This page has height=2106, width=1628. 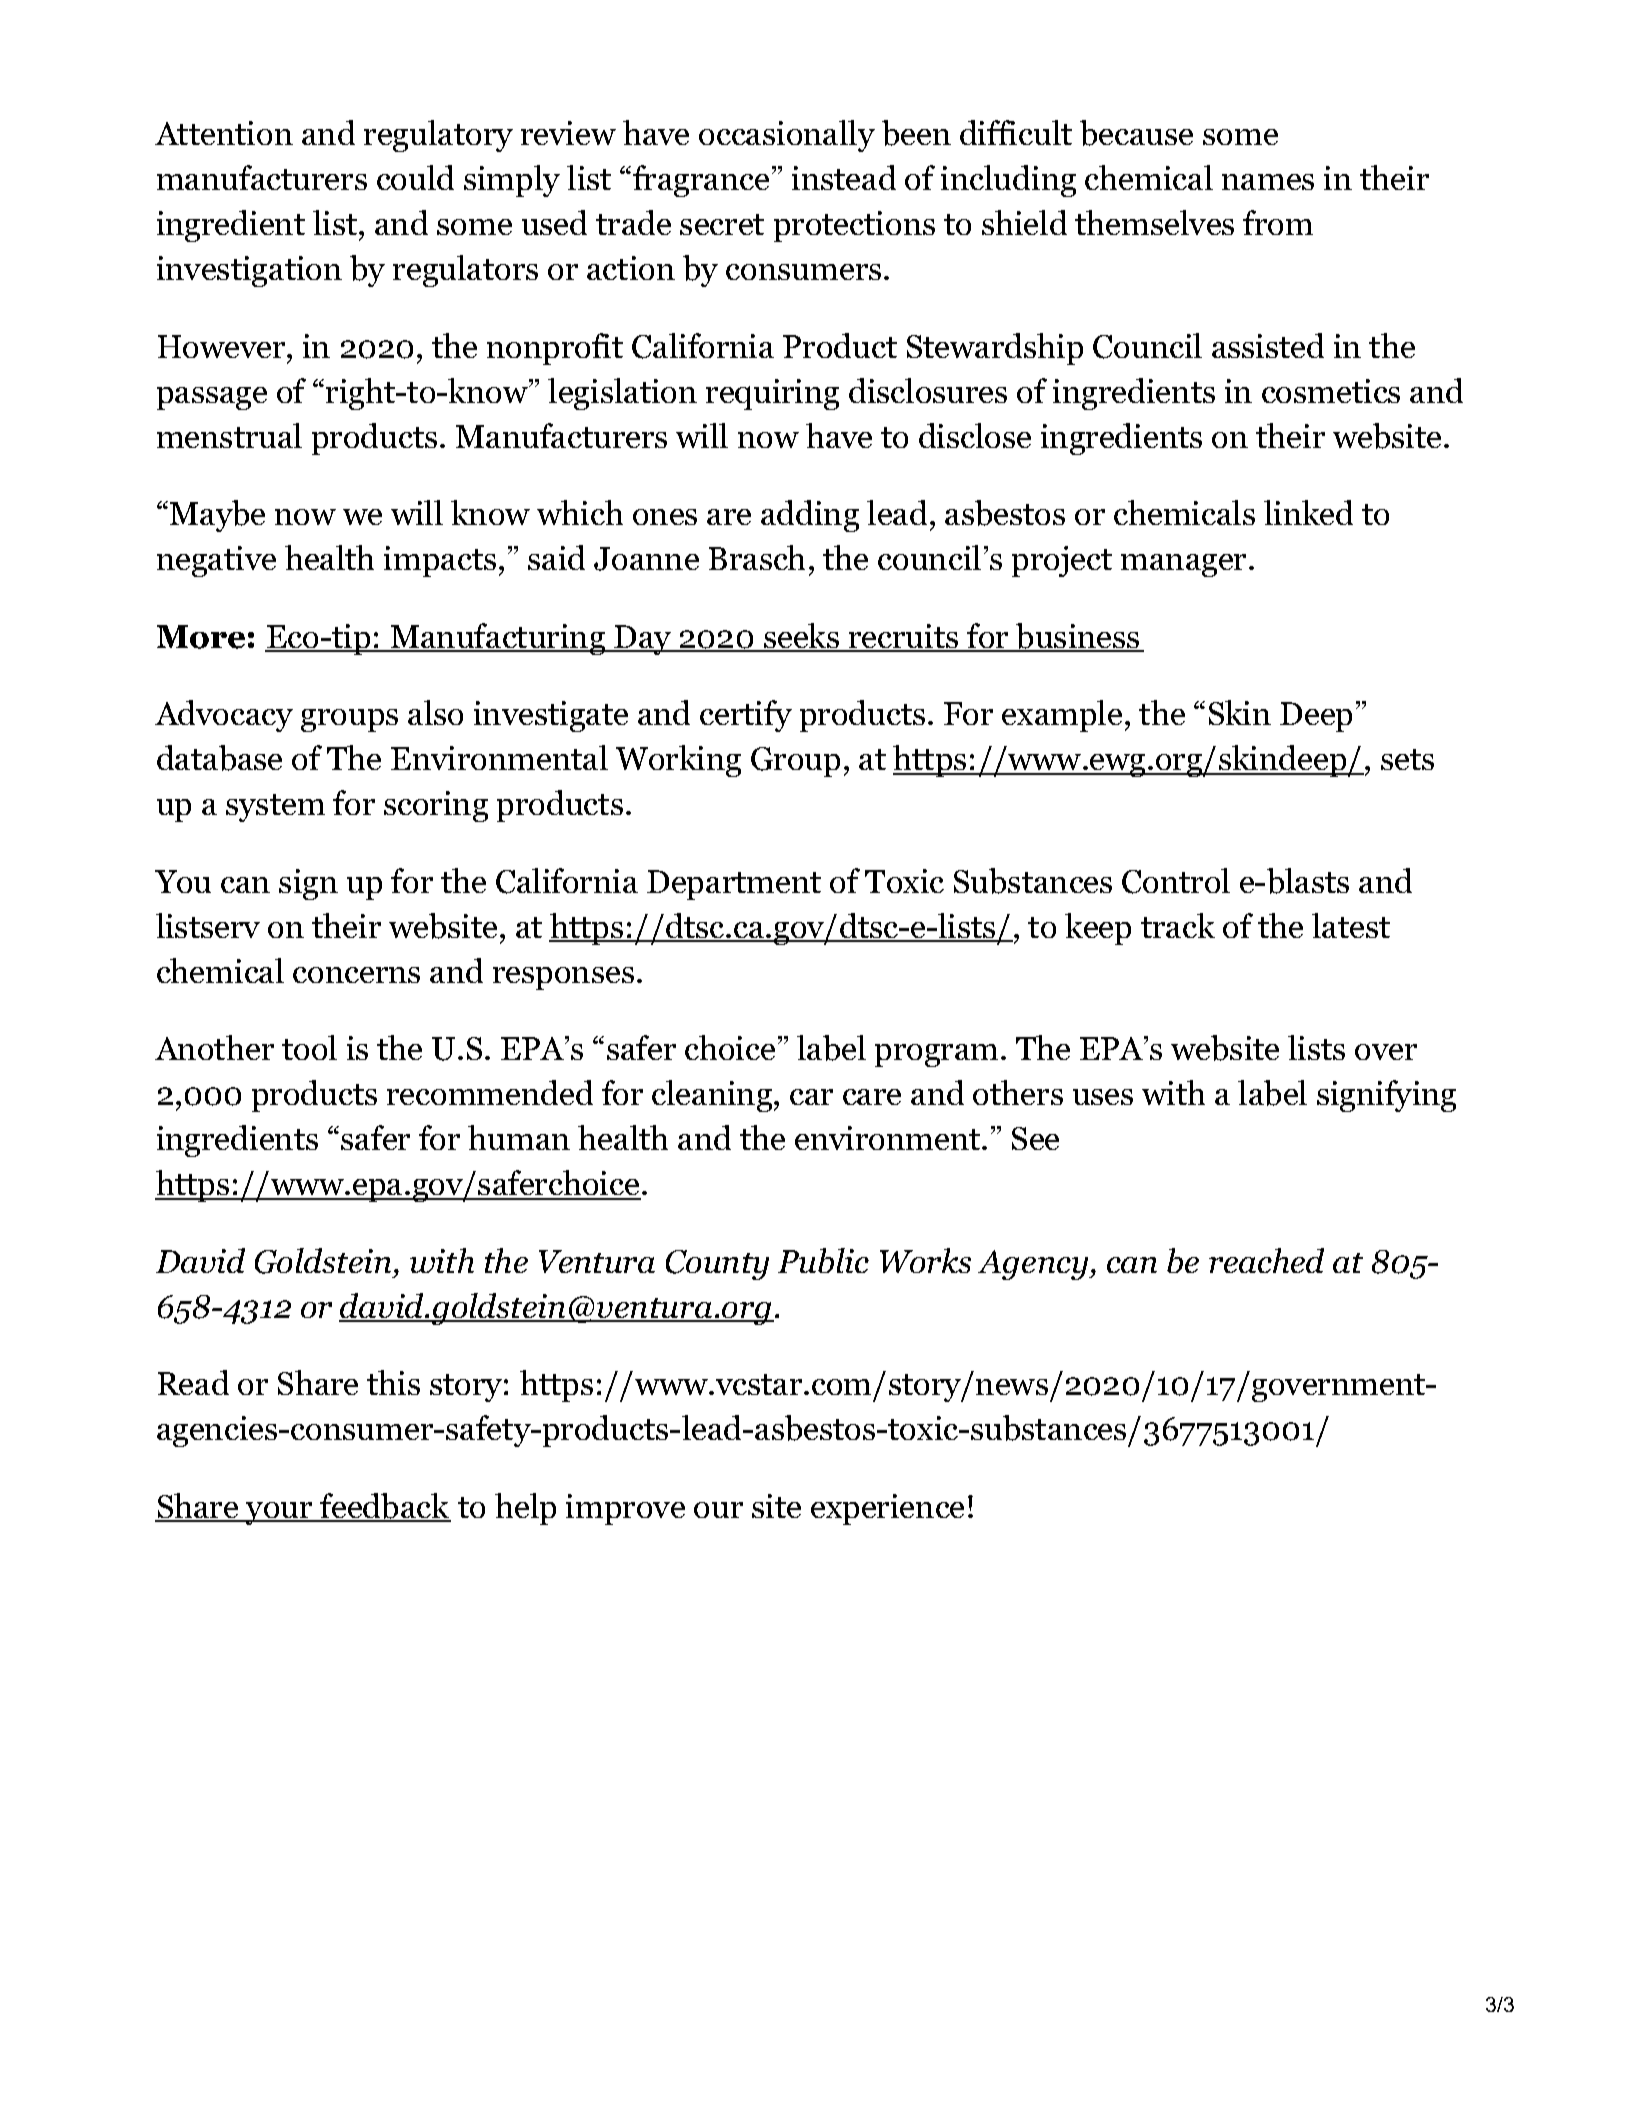 What do you see at coordinates (415, 177) in the page?
I see `could` at bounding box center [415, 177].
